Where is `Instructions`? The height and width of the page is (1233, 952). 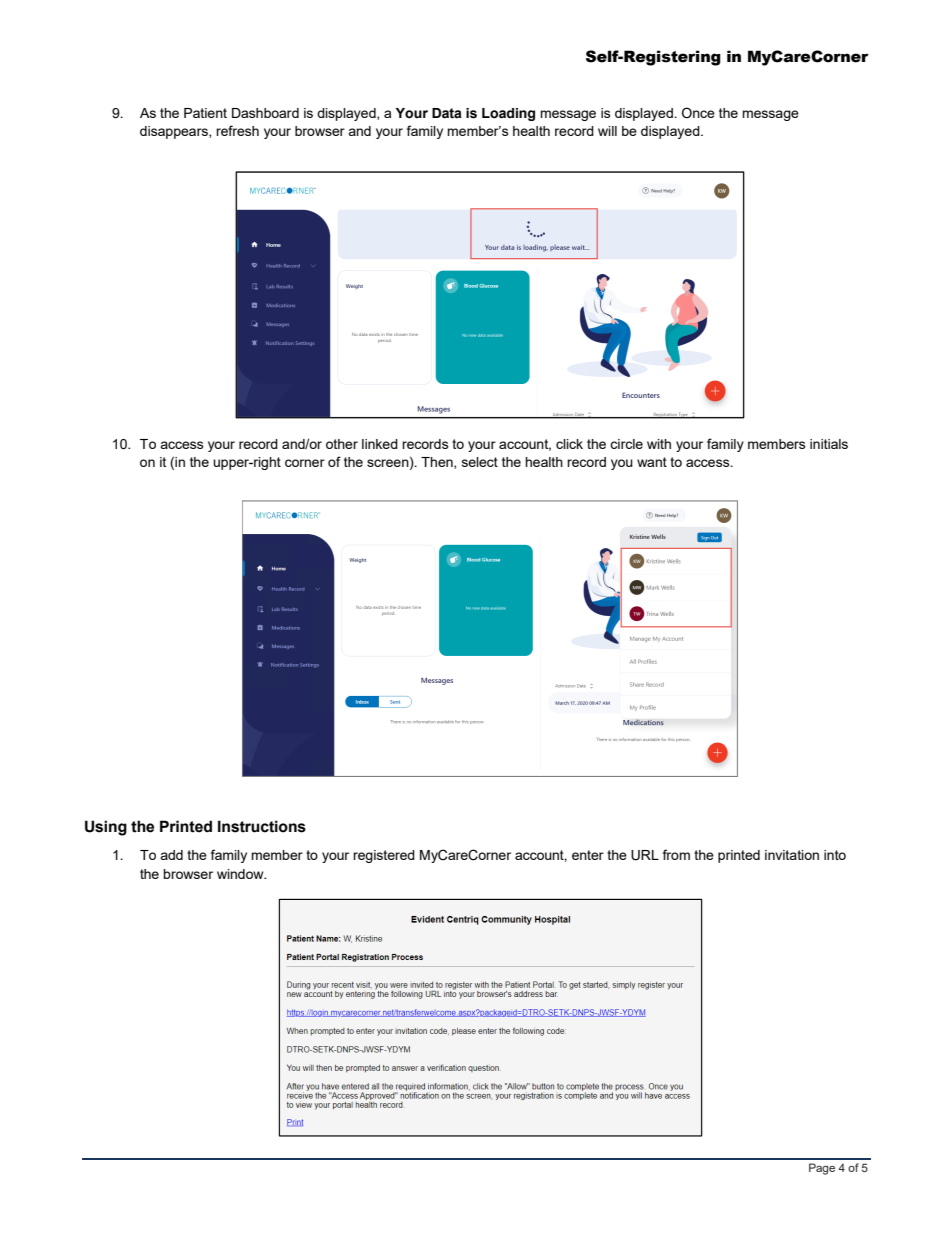 Instructions is located at coordinates (262, 826).
